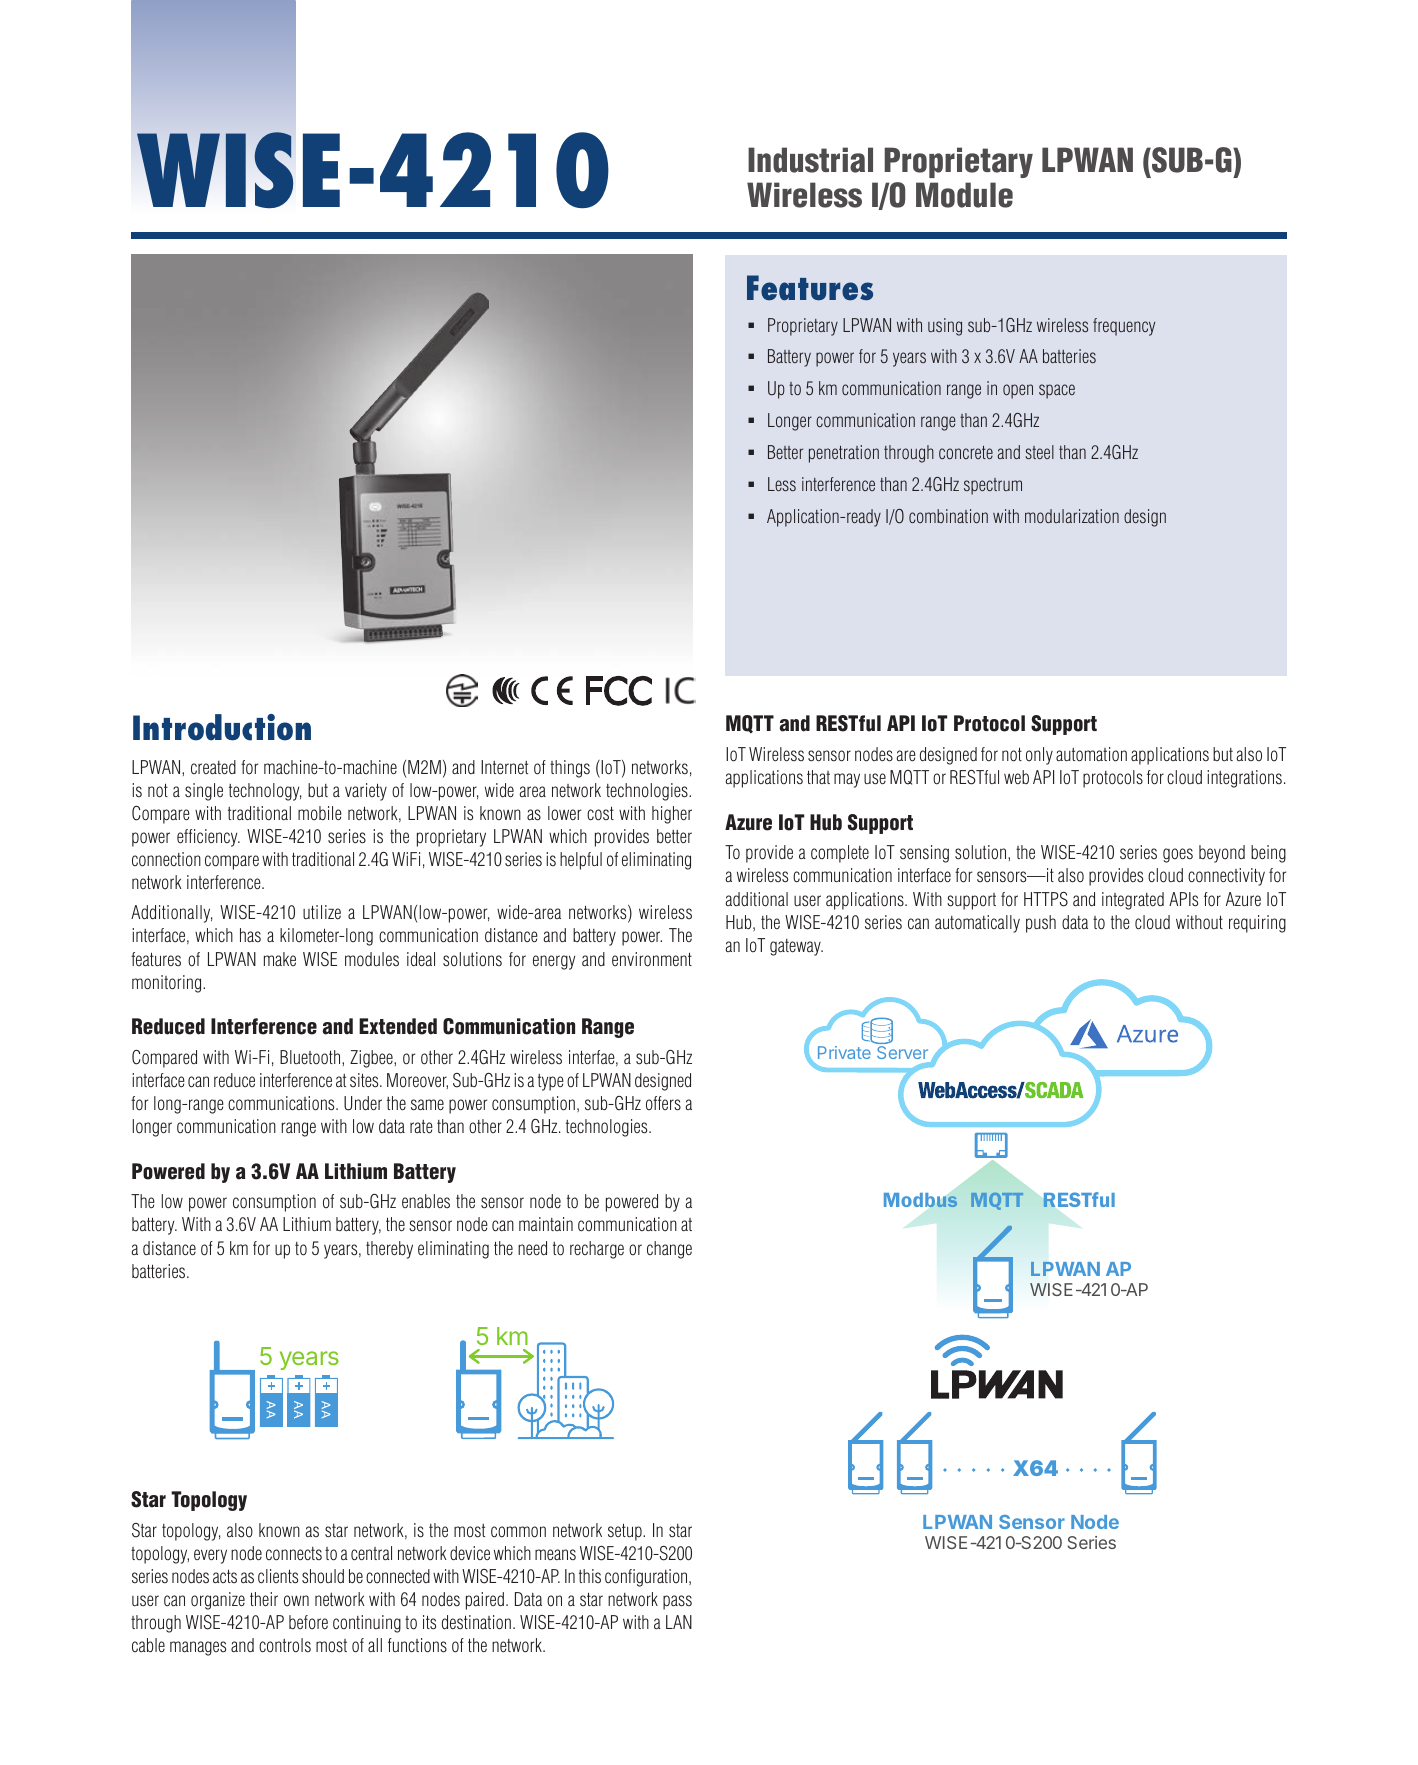  What do you see at coordinates (945, 327) in the screenshot?
I see `using` at bounding box center [945, 327].
